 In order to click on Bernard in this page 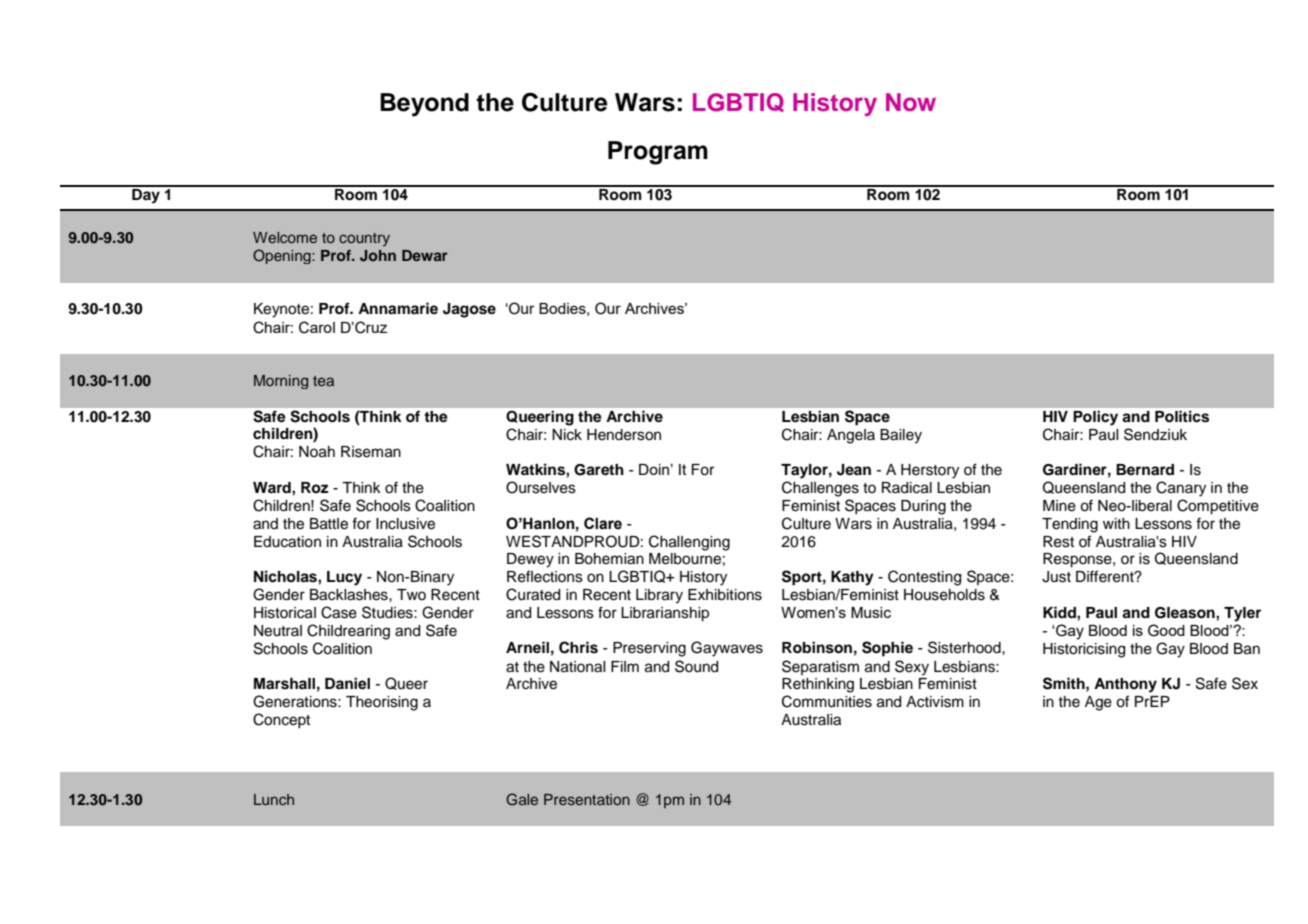, I will do `click(1145, 469)`.
